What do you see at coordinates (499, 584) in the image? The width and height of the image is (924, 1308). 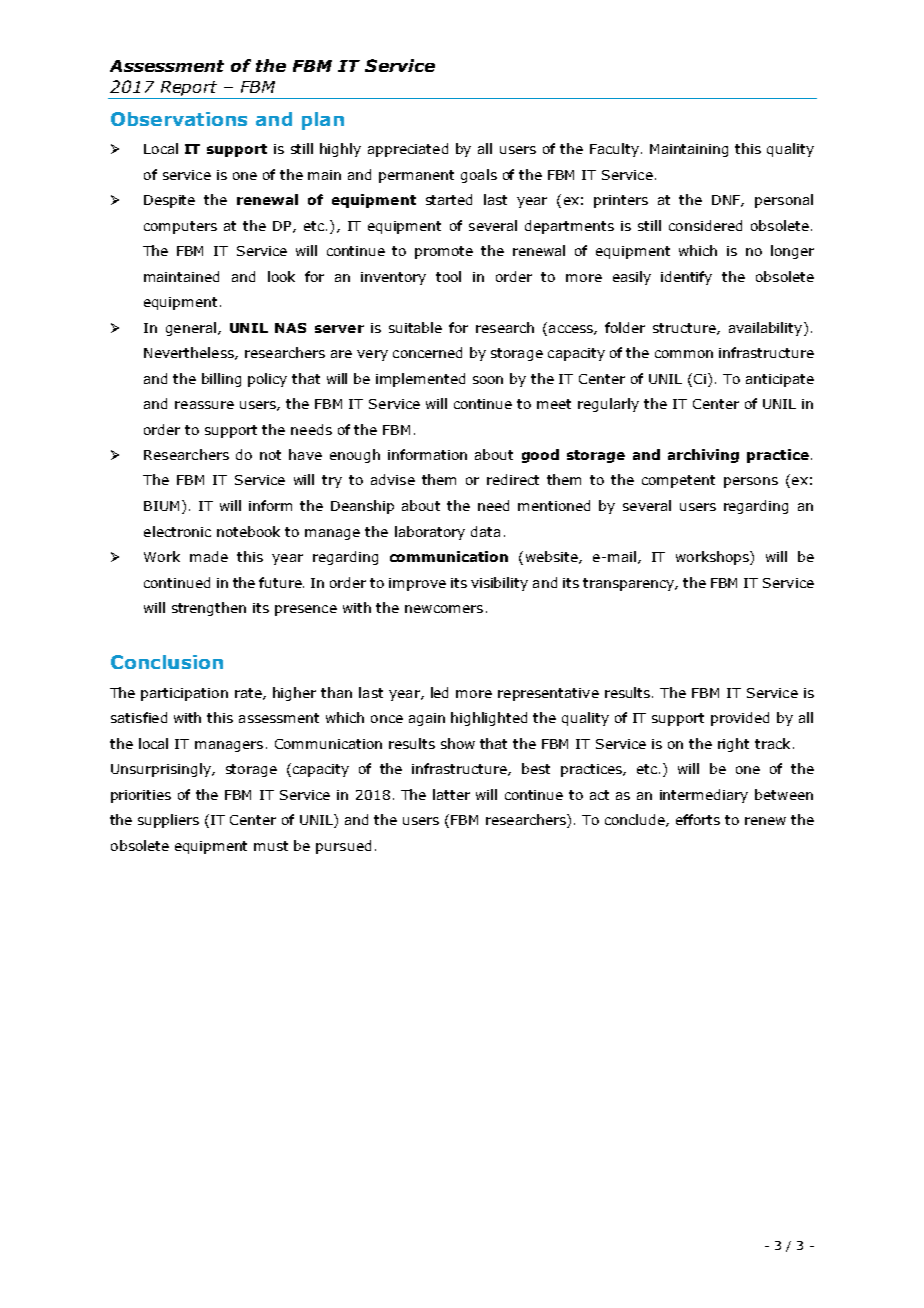 I see `visibility` at bounding box center [499, 584].
